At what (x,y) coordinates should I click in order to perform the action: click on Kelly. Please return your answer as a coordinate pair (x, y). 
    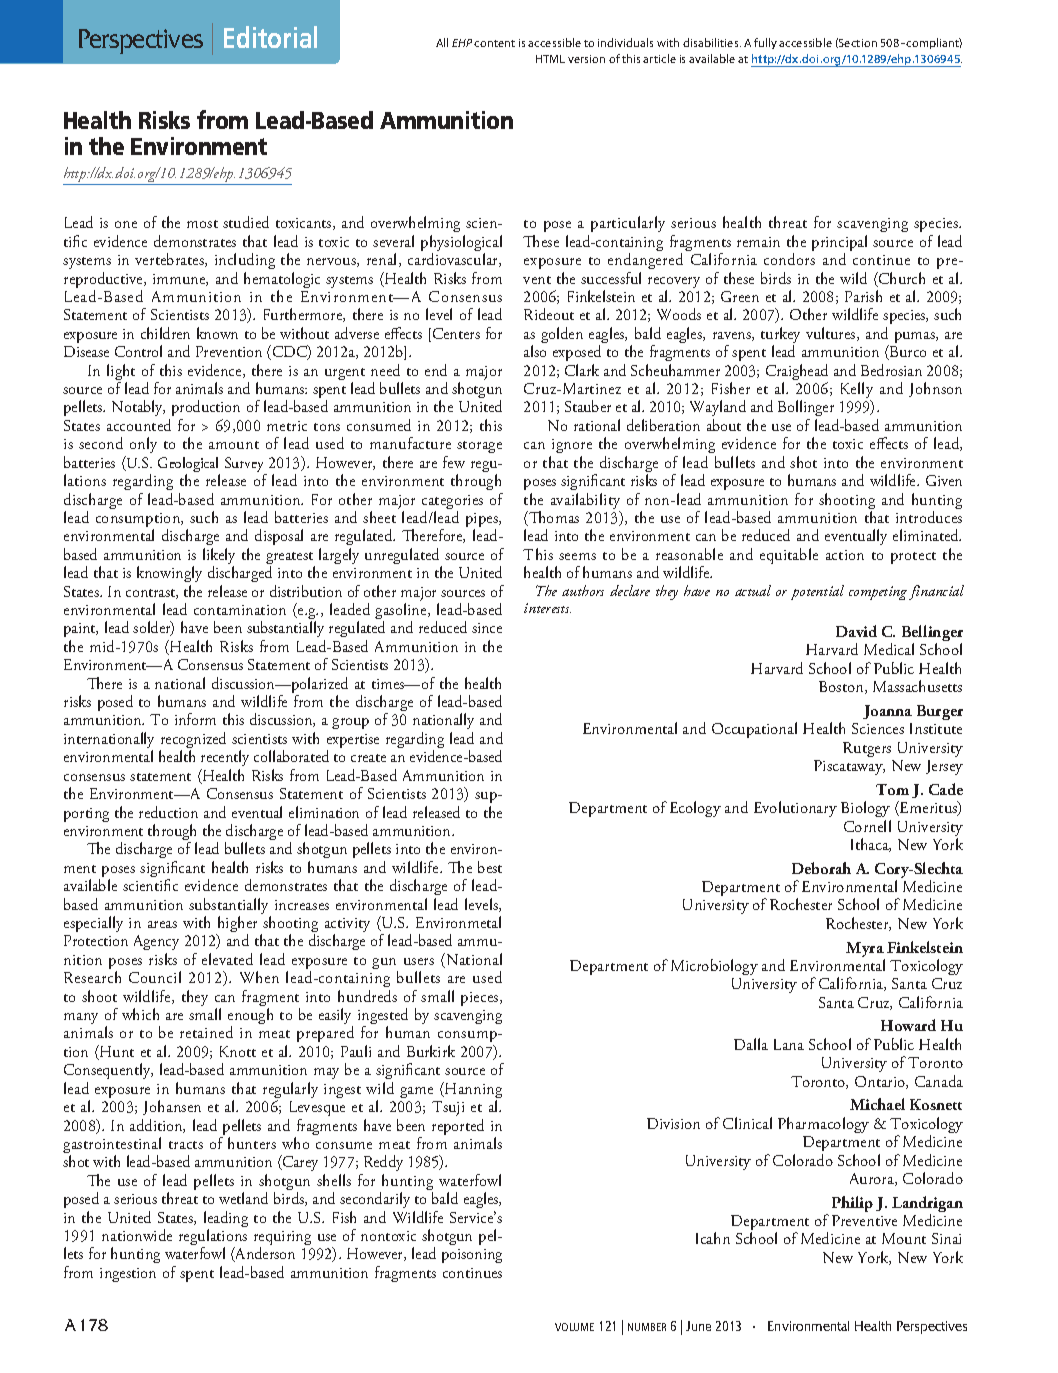
    Looking at the image, I should click on (857, 391).
